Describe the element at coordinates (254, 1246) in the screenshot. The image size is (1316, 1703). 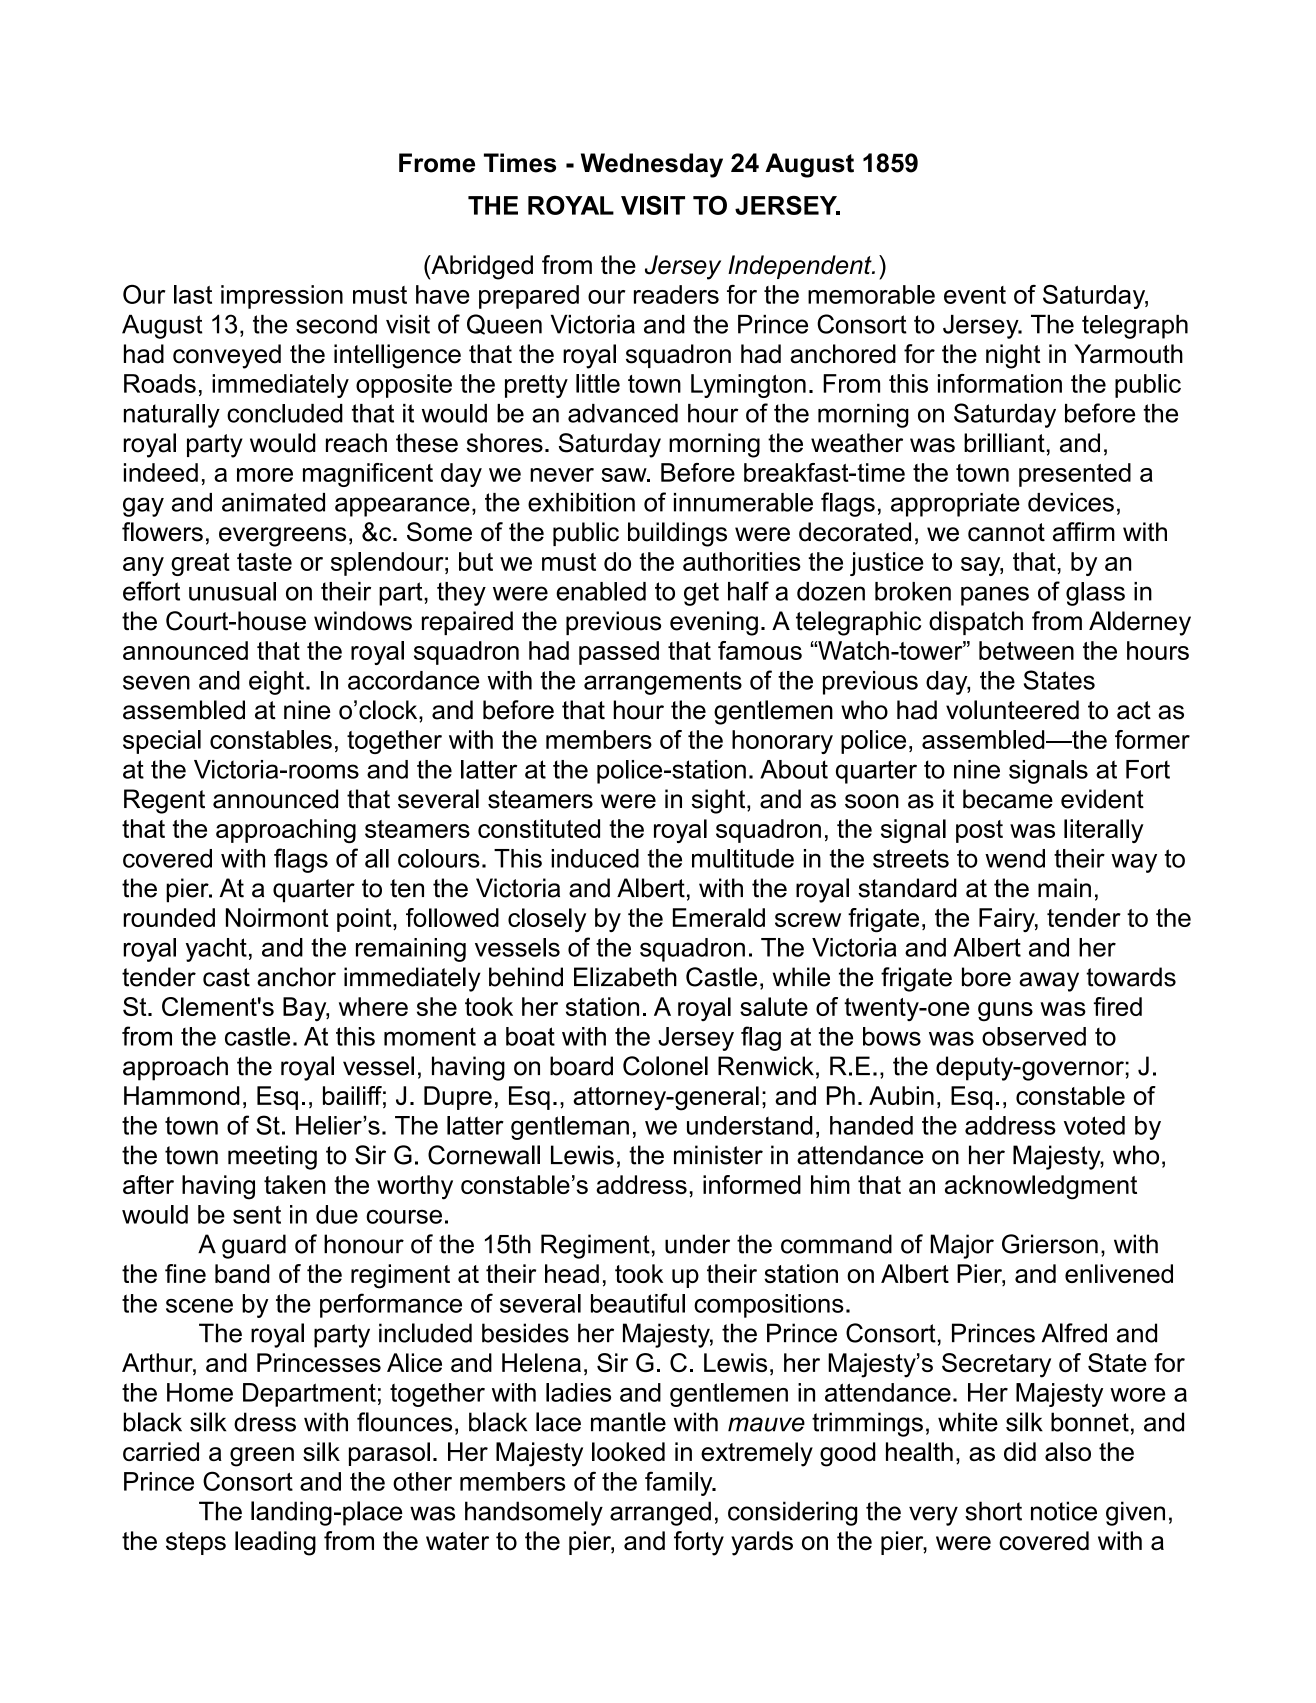
I see `guard` at that location.
